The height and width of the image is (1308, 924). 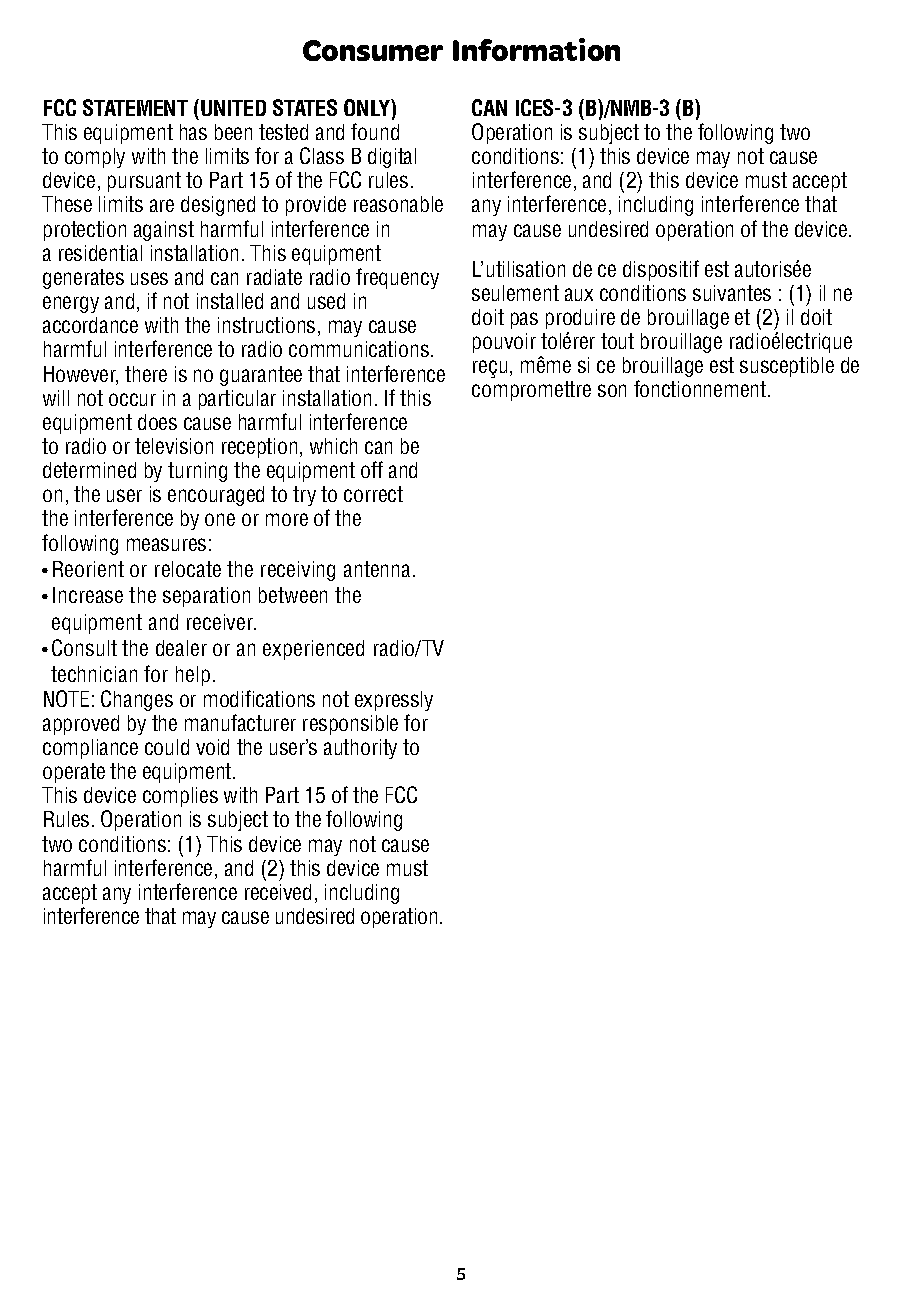 I want to click on against, so click(x=164, y=231).
